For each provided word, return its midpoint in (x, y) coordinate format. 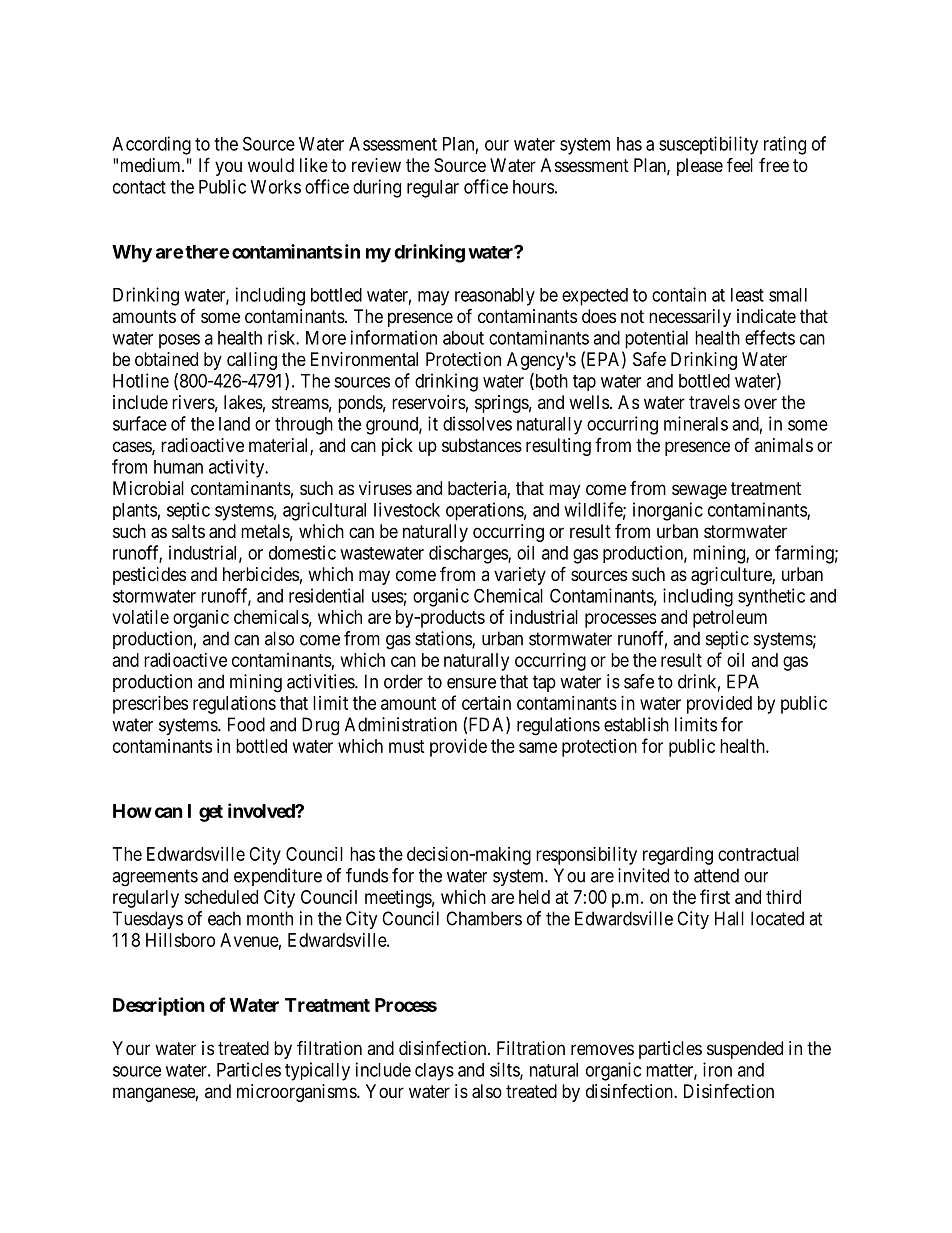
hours (533, 187)
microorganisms (297, 1093)
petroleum (730, 619)
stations (444, 639)
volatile (140, 617)
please (700, 167)
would (271, 165)
